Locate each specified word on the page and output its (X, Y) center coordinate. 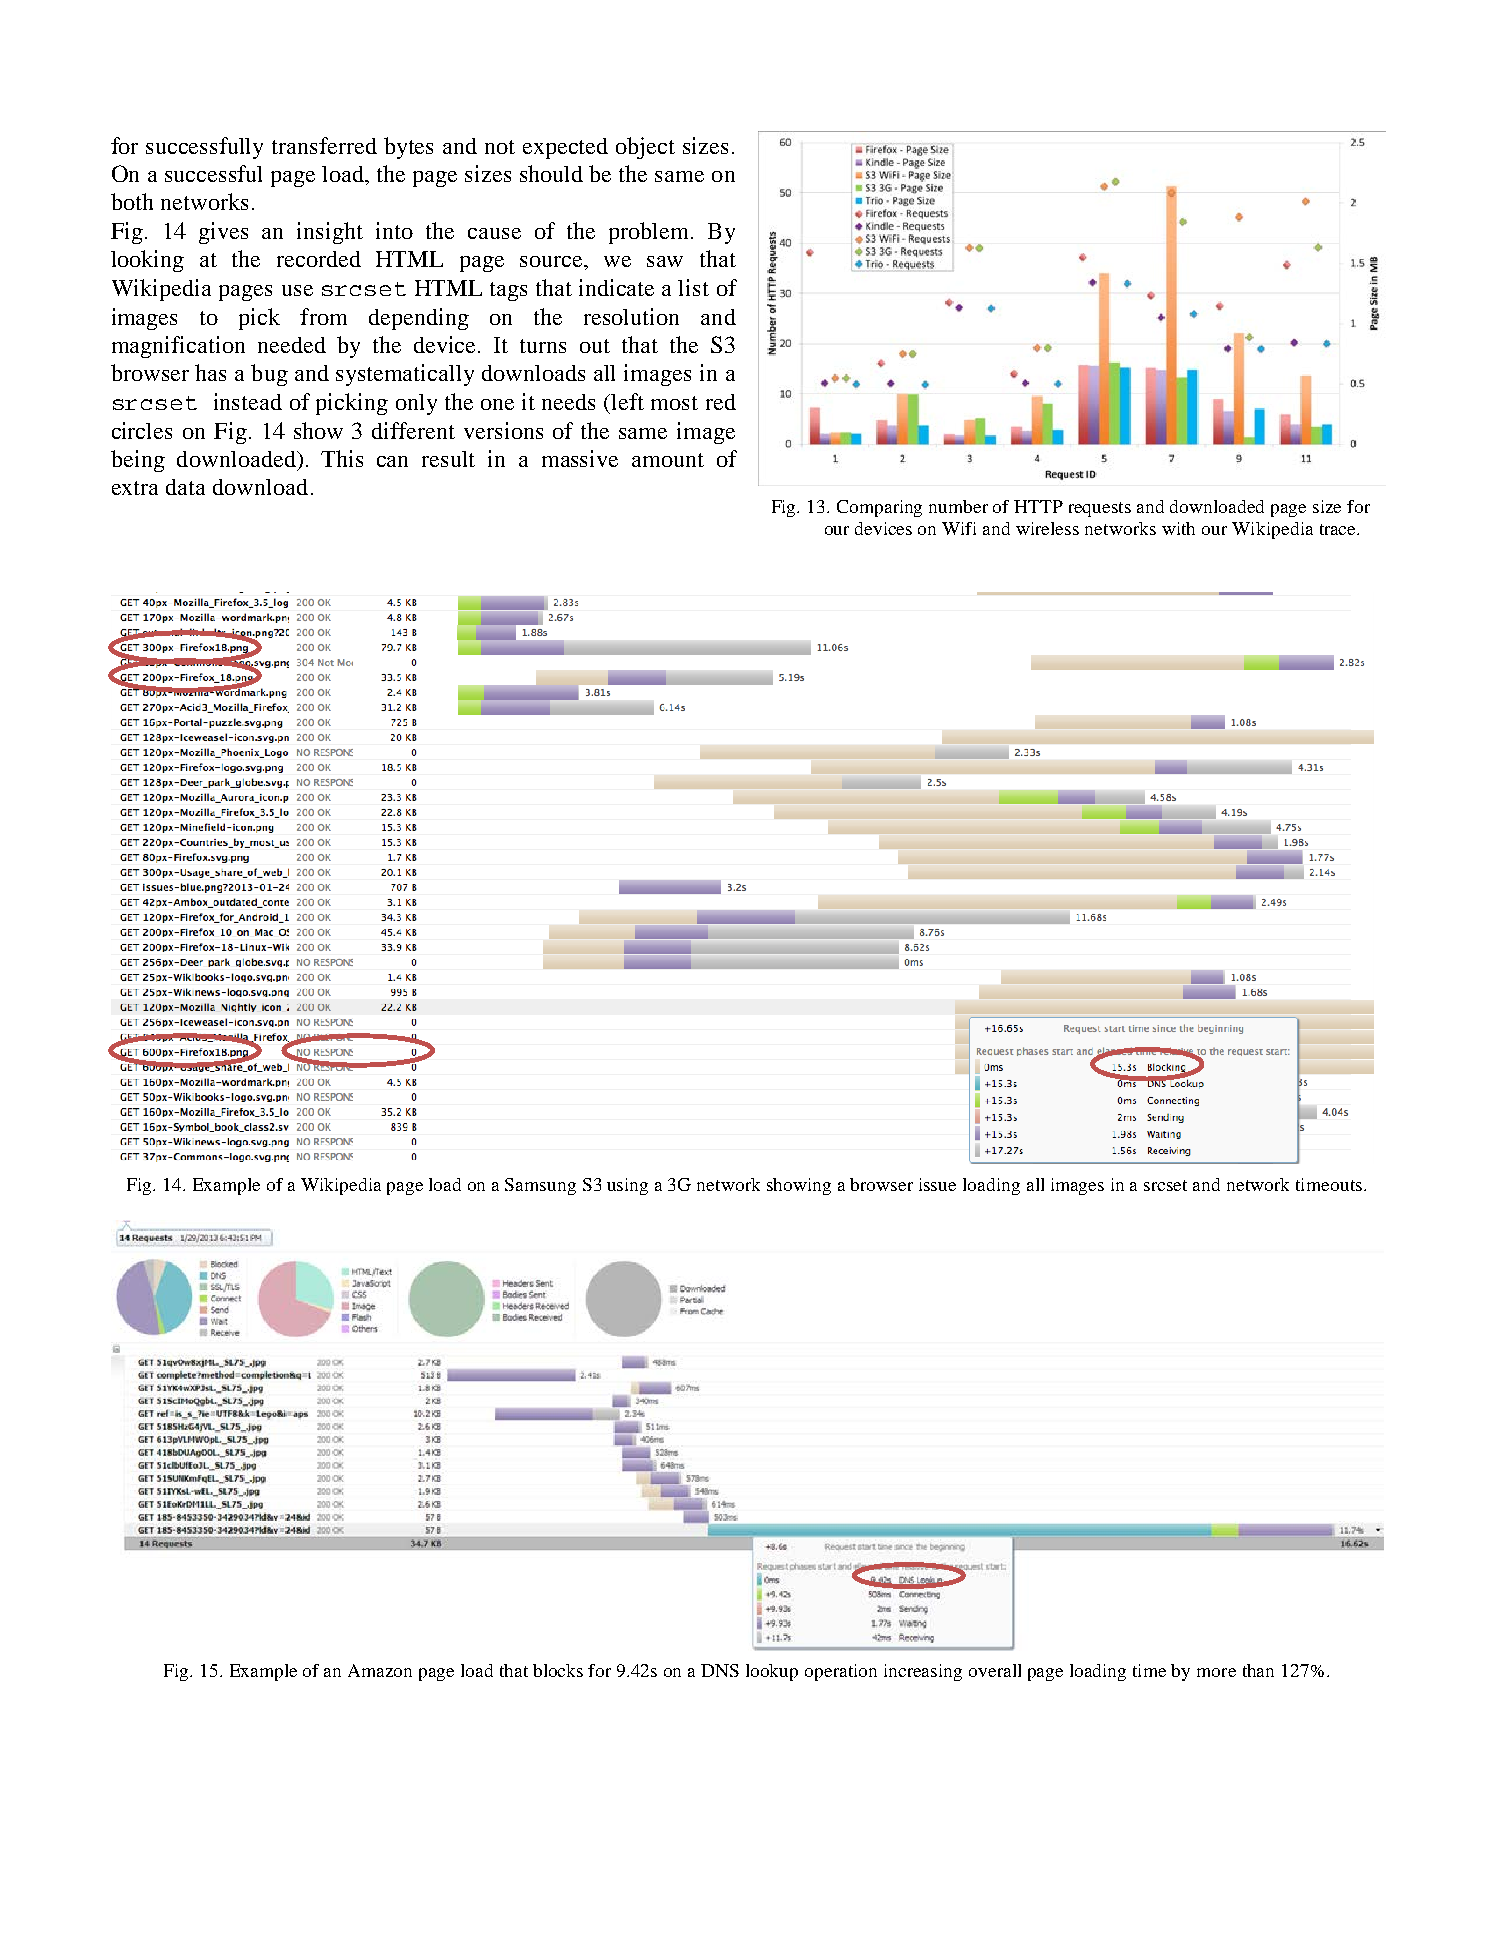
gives (223, 233)
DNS (720, 1670)
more (1216, 1672)
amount (668, 460)
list (693, 287)
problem (650, 233)
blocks (558, 1670)
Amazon (380, 1670)
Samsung (540, 1186)
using (627, 1186)
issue (937, 1184)
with (1178, 528)
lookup (772, 1672)
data (185, 487)
